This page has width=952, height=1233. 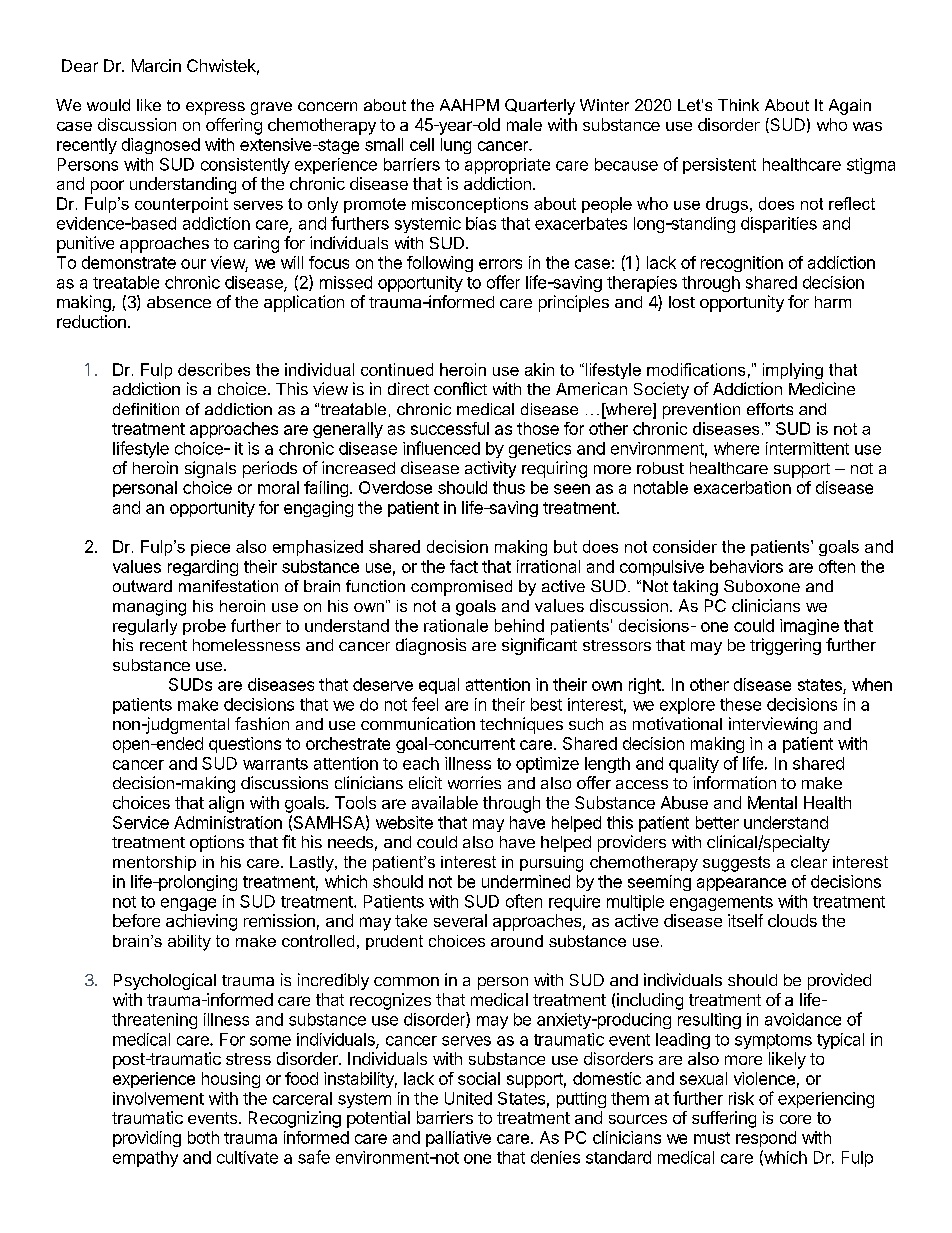 I want to click on both, so click(x=203, y=1137).
